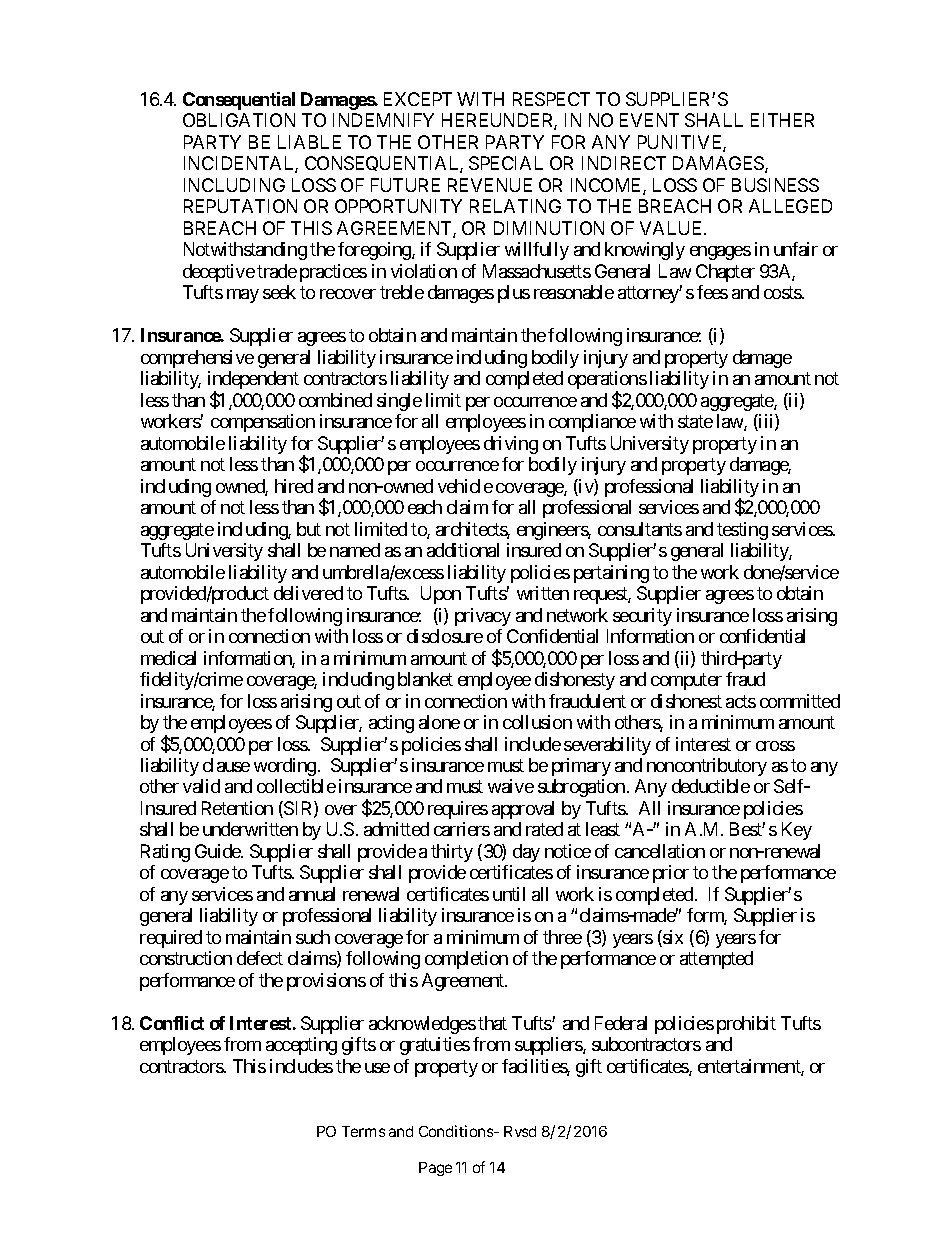 The width and height of the image is (952, 1233). I want to click on Page, so click(435, 1169).
